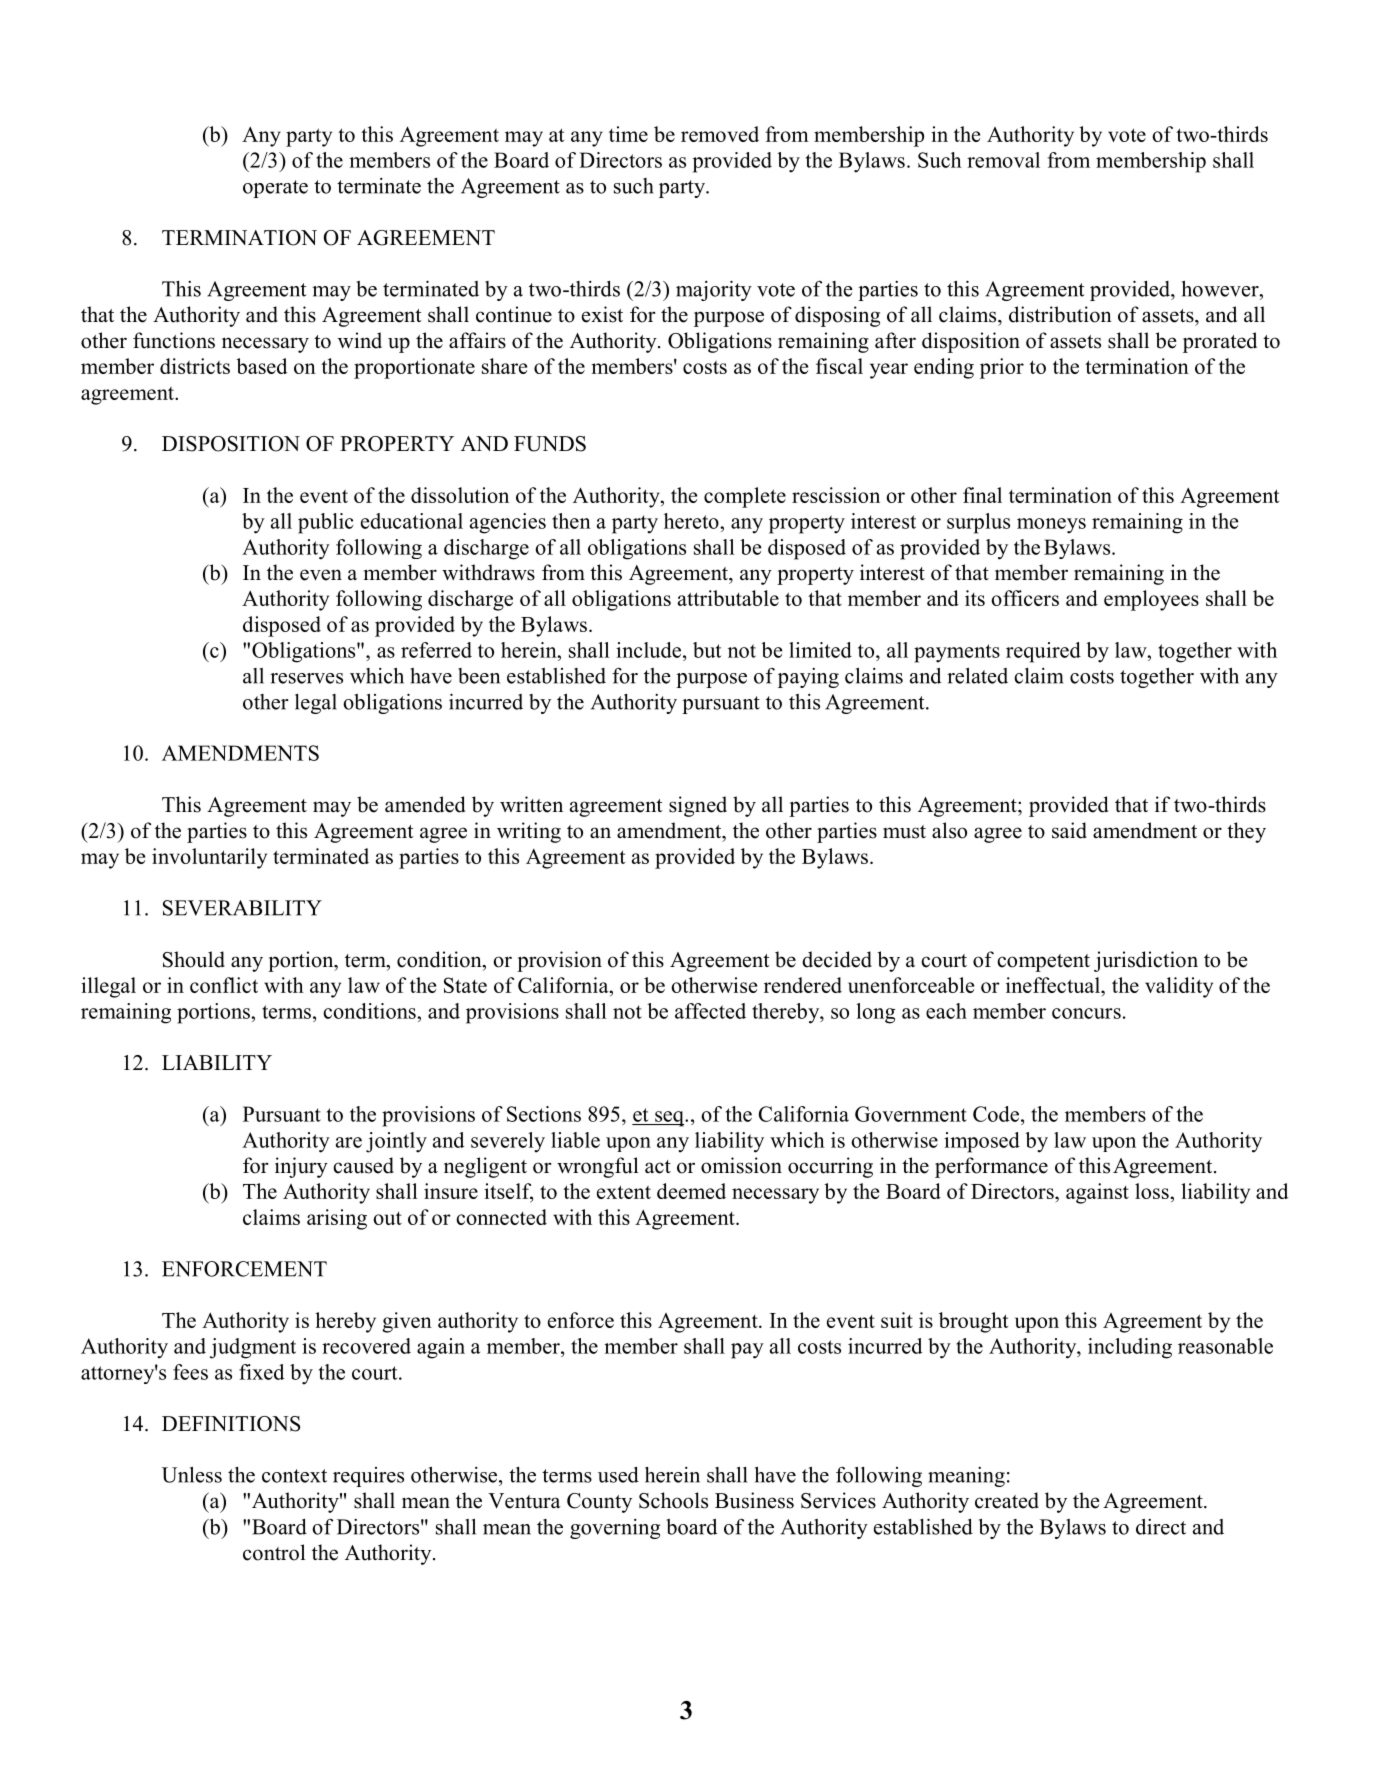  Describe the element at coordinates (294, 1476) in the screenshot. I see `context` at that location.
